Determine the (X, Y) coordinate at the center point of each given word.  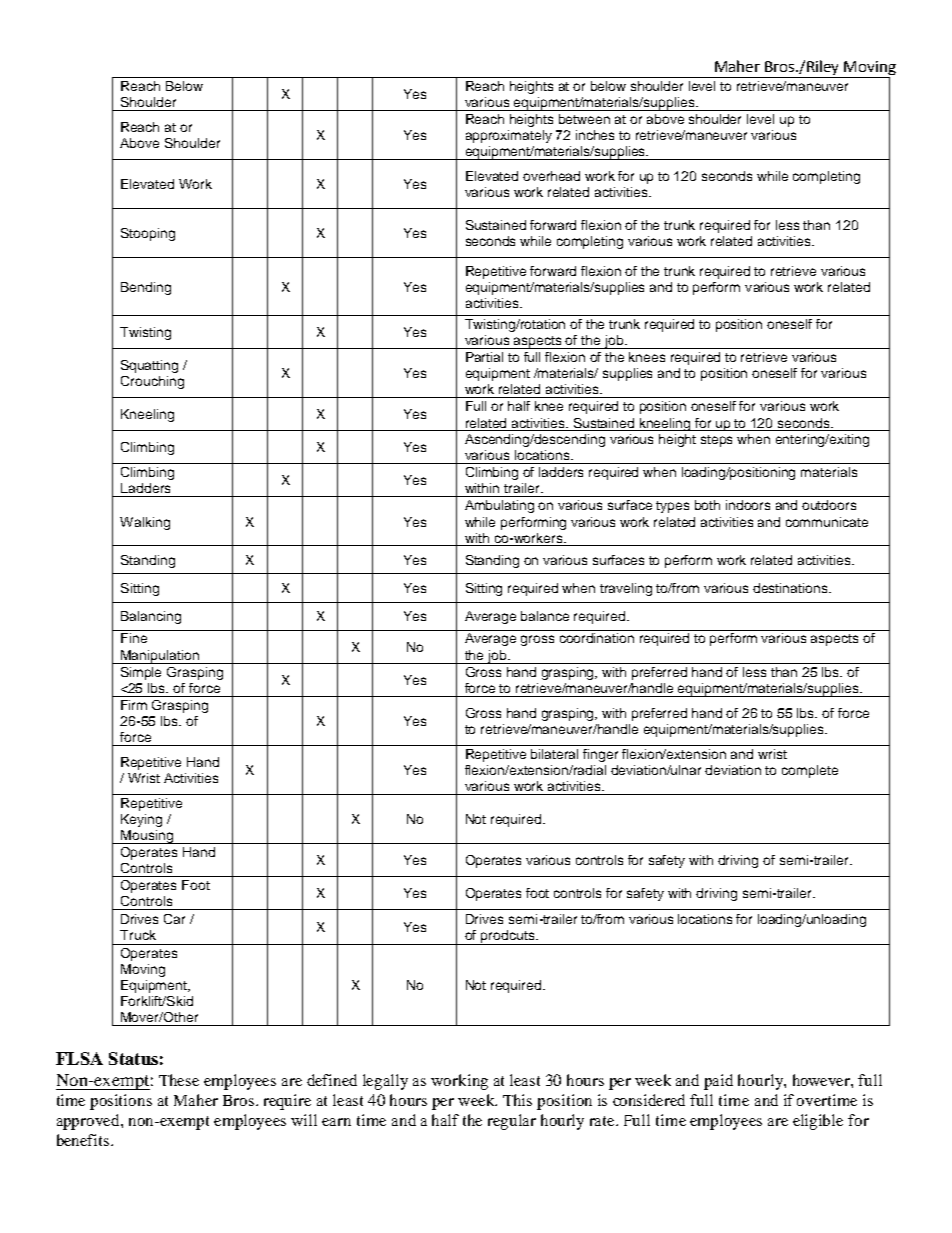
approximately (509, 136)
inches (595, 135)
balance (545, 616)
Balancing (151, 617)
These (179, 1080)
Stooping (148, 234)
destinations (791, 588)
